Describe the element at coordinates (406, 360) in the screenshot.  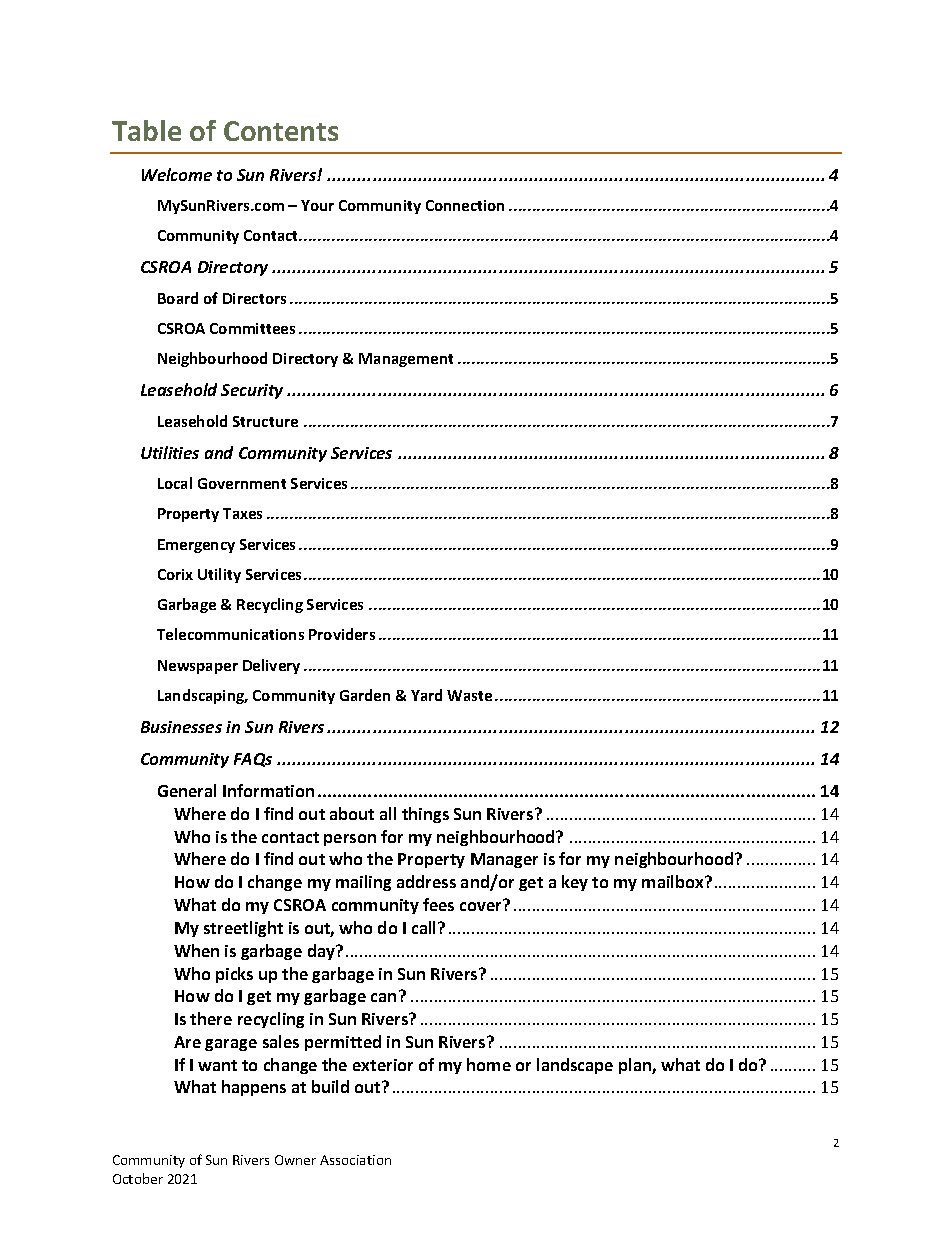
I see `Management` at that location.
